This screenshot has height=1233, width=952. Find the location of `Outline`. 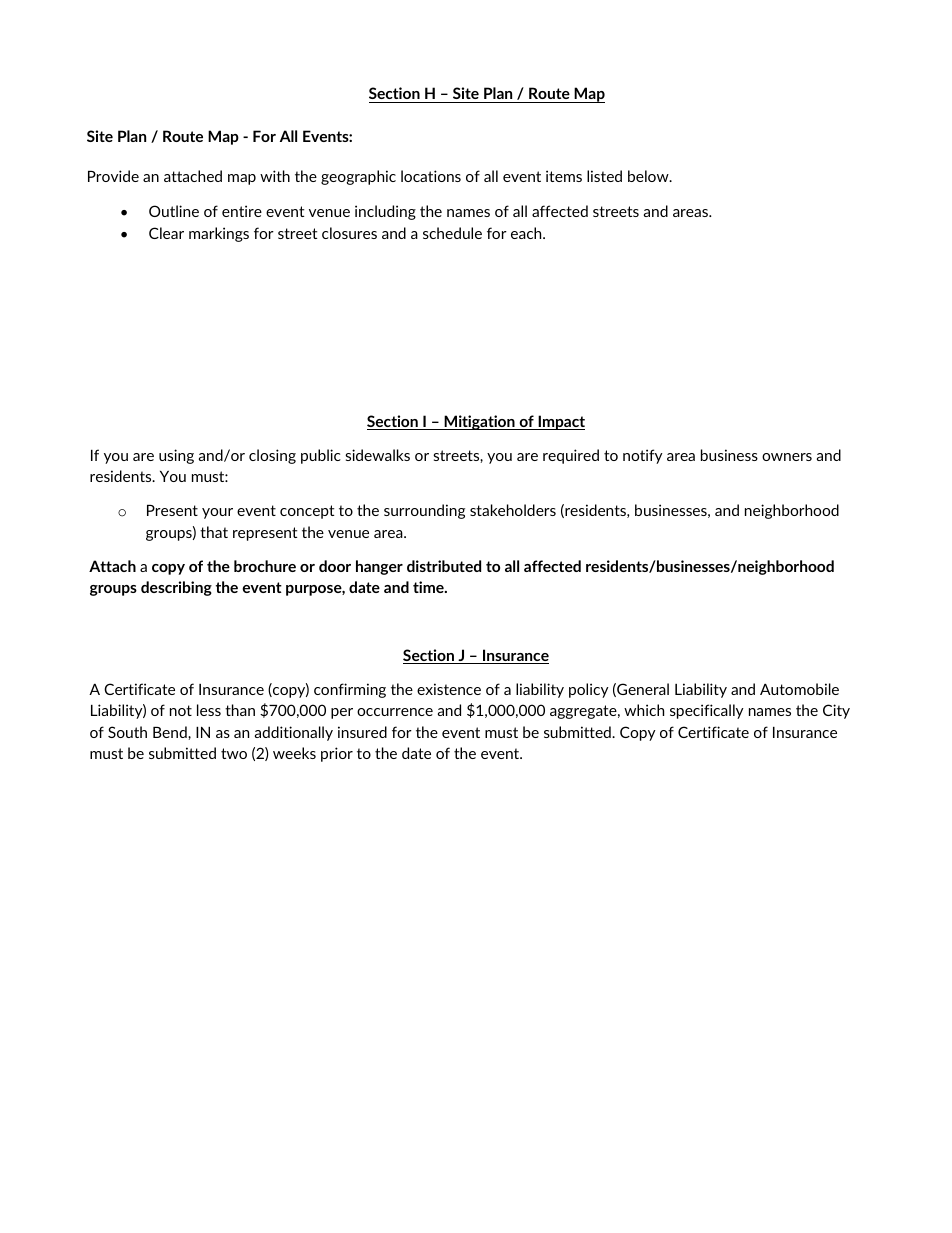

Outline is located at coordinates (174, 211).
